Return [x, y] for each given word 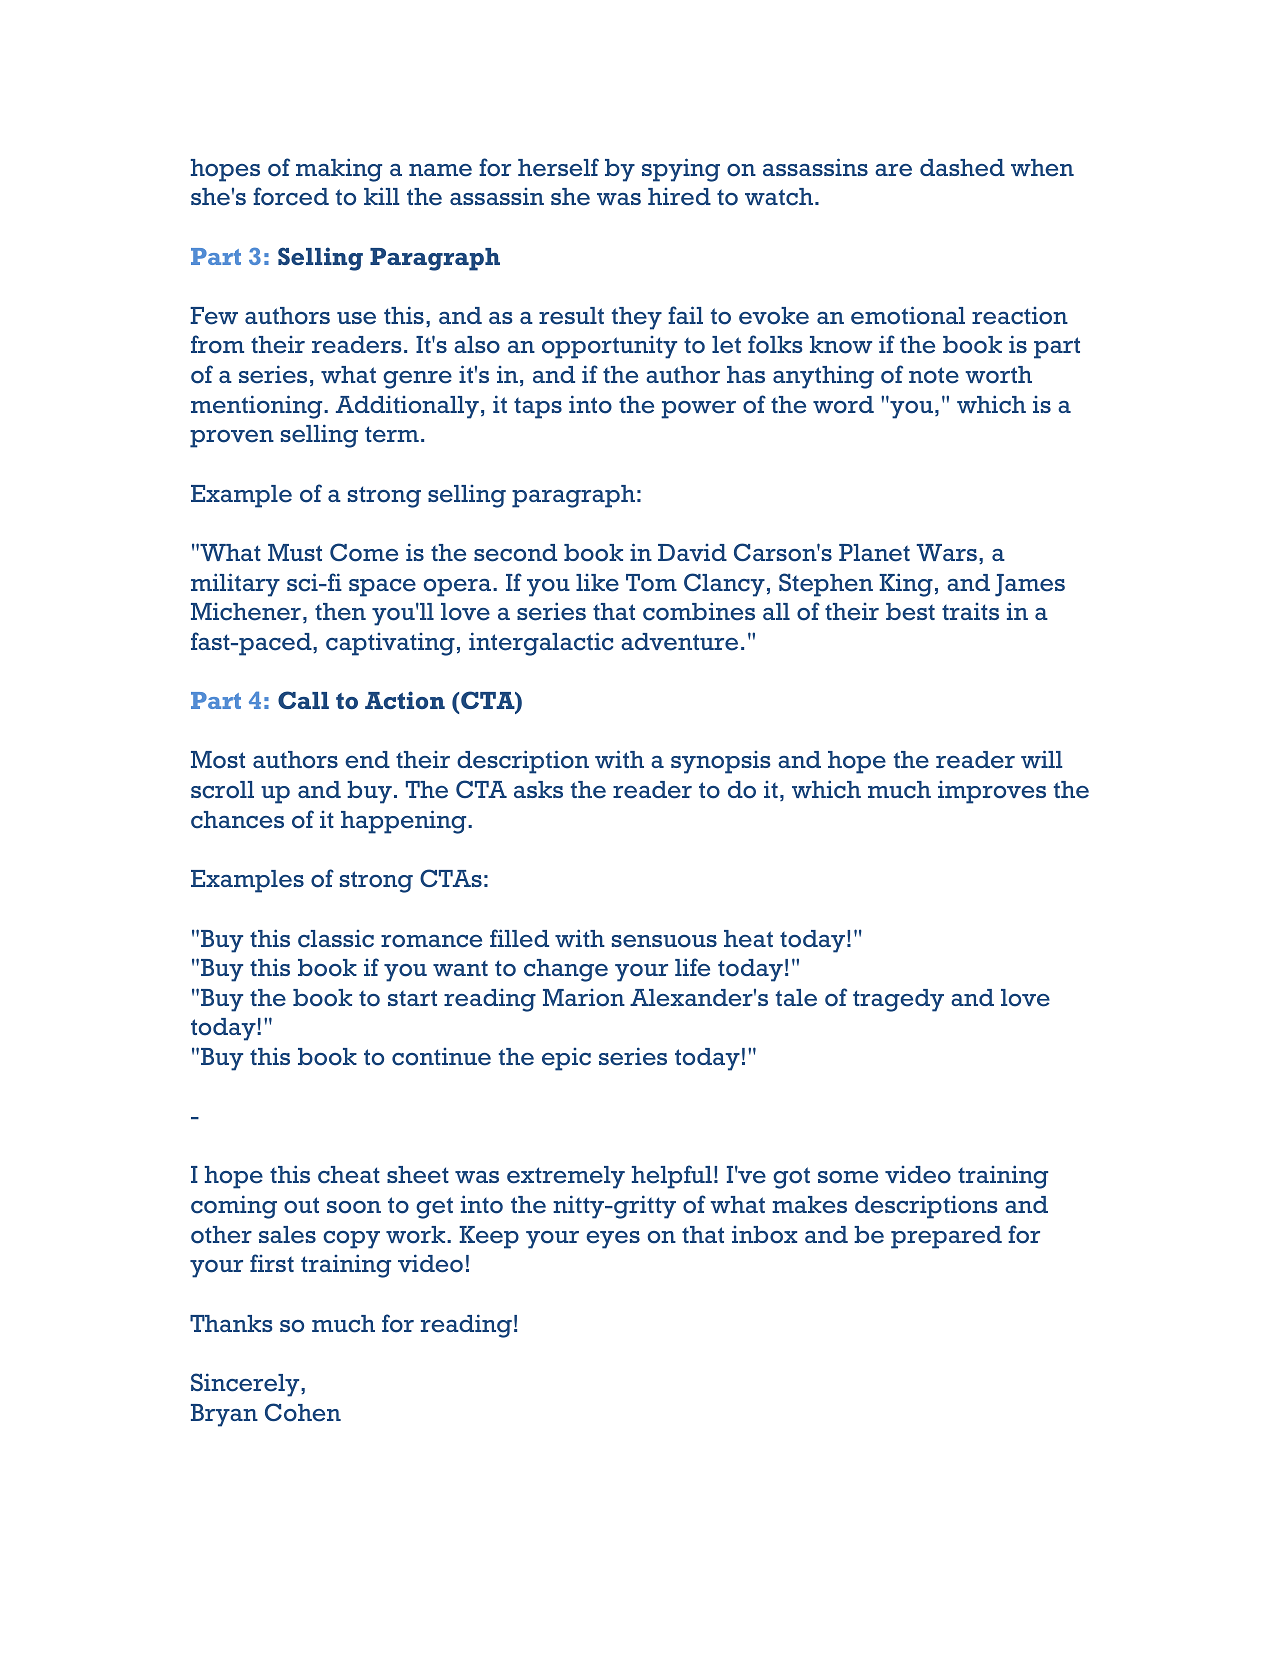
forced [291, 196]
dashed [962, 168]
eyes [613, 1240]
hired [679, 197]
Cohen [303, 1412]
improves [992, 792]
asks [538, 789]
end [367, 760]
